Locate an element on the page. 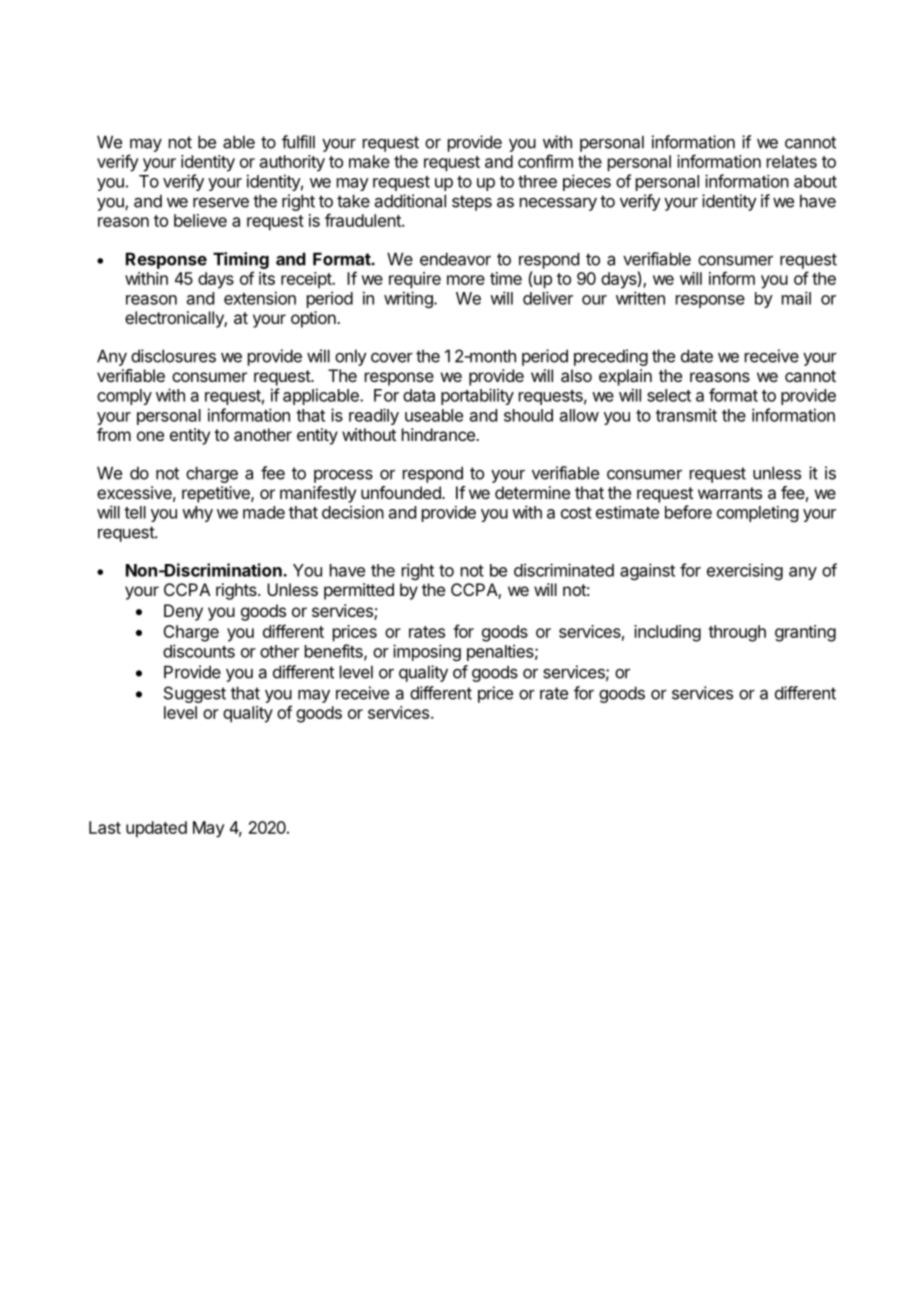 This page has width=924, height=1308. mail is located at coordinates (796, 298).
